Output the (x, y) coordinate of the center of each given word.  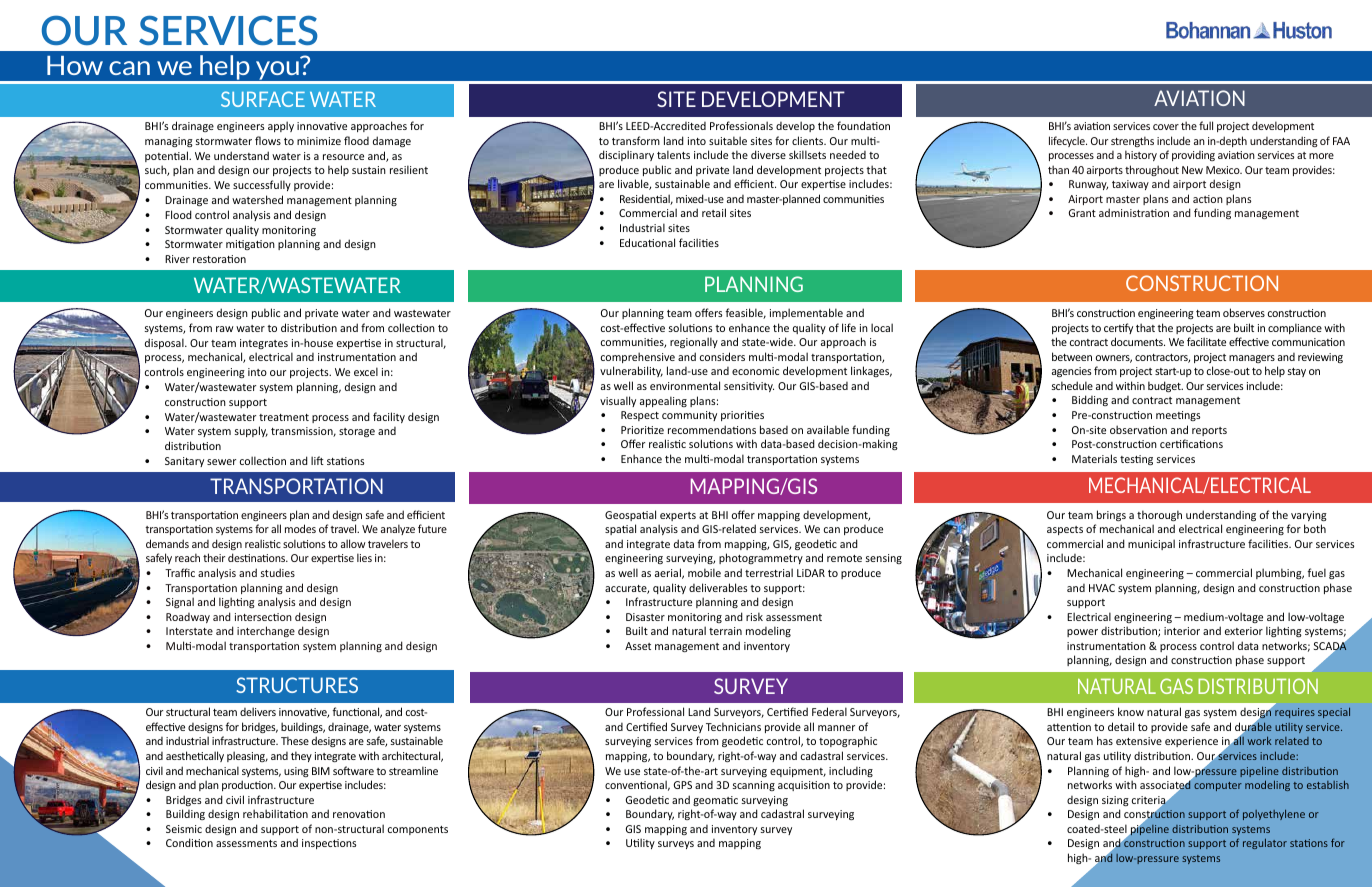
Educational (647, 242)
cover (1166, 127)
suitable (728, 140)
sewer (221, 462)
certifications (1191, 443)
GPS (683, 785)
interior (1182, 631)
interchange (266, 631)
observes (1244, 312)
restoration (219, 259)
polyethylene (1274, 814)
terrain (725, 631)
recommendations (712, 429)
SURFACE (263, 99)
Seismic (184, 829)
